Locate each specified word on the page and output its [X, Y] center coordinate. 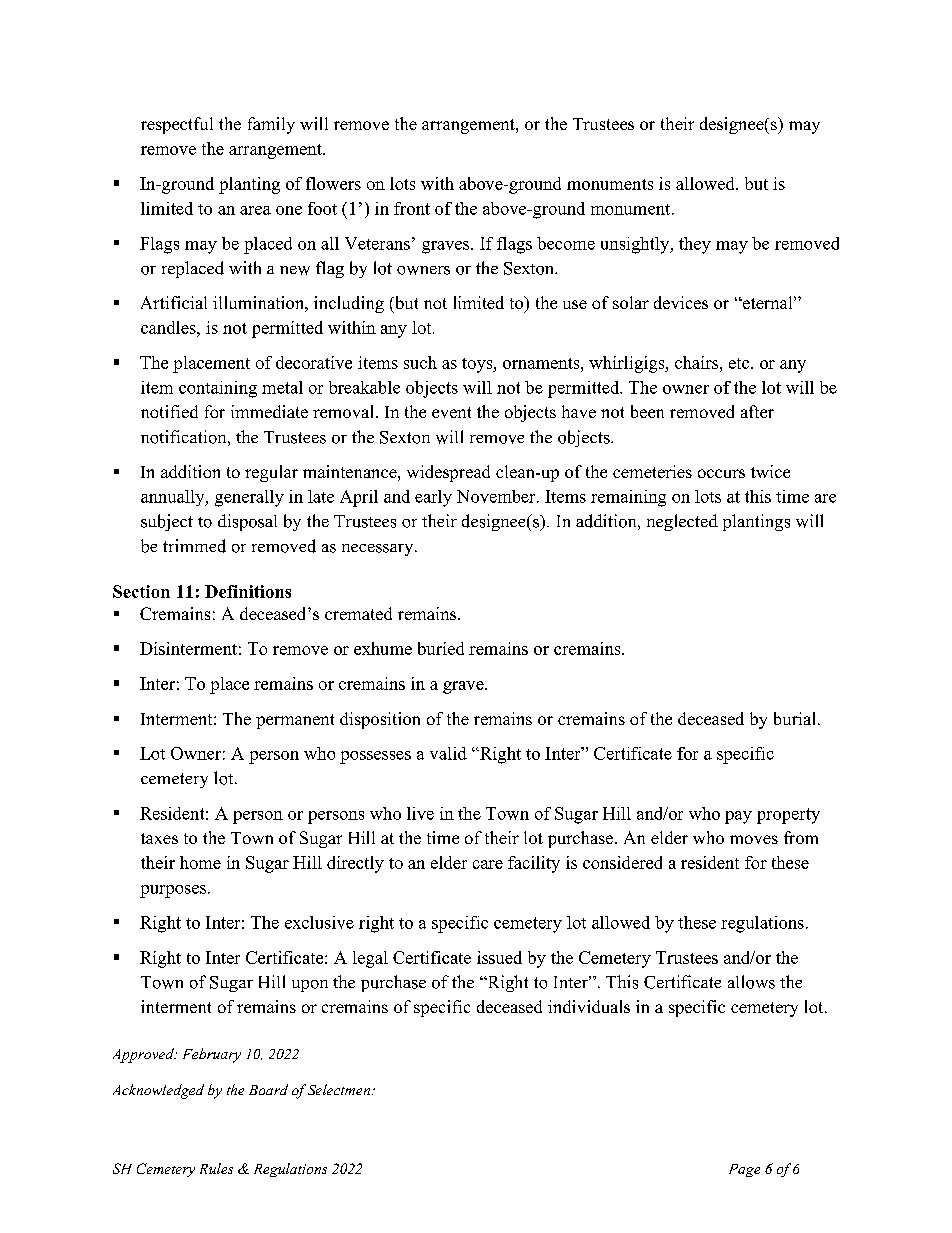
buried [441, 648]
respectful [177, 125]
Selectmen [340, 1089]
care [488, 864]
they [695, 245]
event [451, 412]
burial [796, 718]
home [200, 862]
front [412, 208]
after [757, 411]
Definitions [248, 591]
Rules [216, 1168]
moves [754, 839]
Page [744, 1170]
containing [218, 389]
